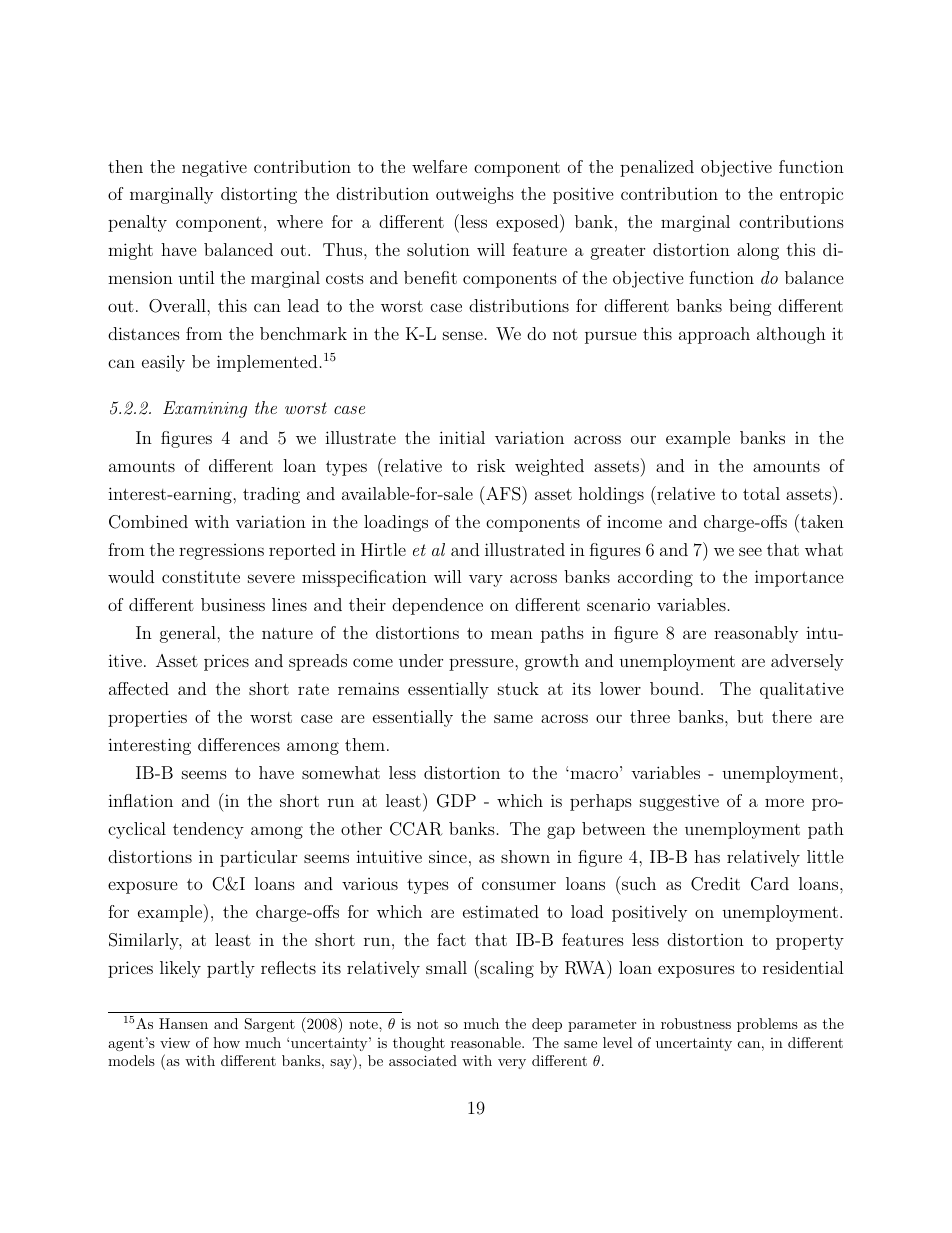 The width and height of the image is (952, 1233). Describe the element at coordinates (714, 335) in the image. I see `approach` at that location.
